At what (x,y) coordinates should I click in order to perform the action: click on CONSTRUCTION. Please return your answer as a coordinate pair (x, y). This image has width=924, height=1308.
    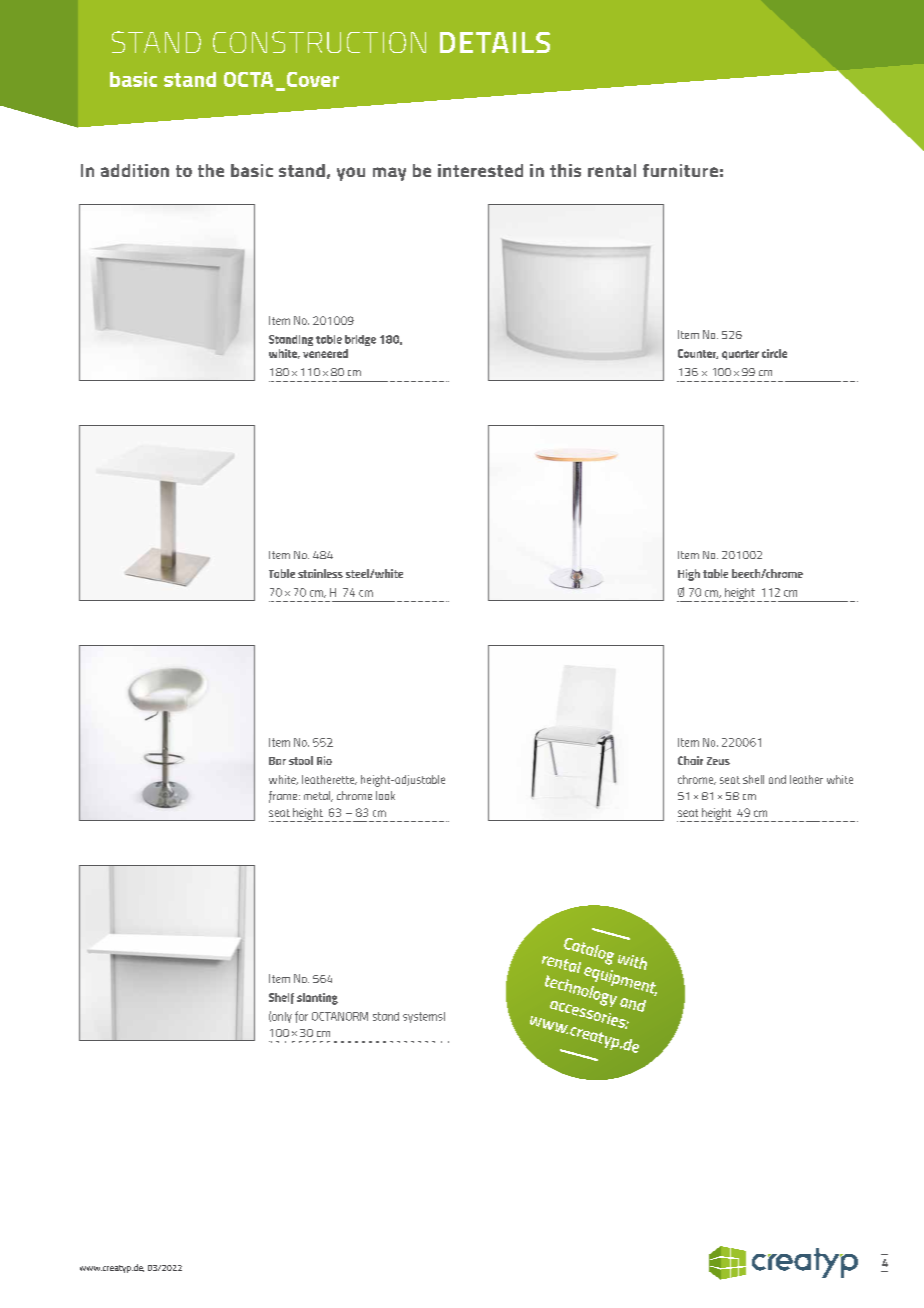
    Looking at the image, I should click on (319, 42).
